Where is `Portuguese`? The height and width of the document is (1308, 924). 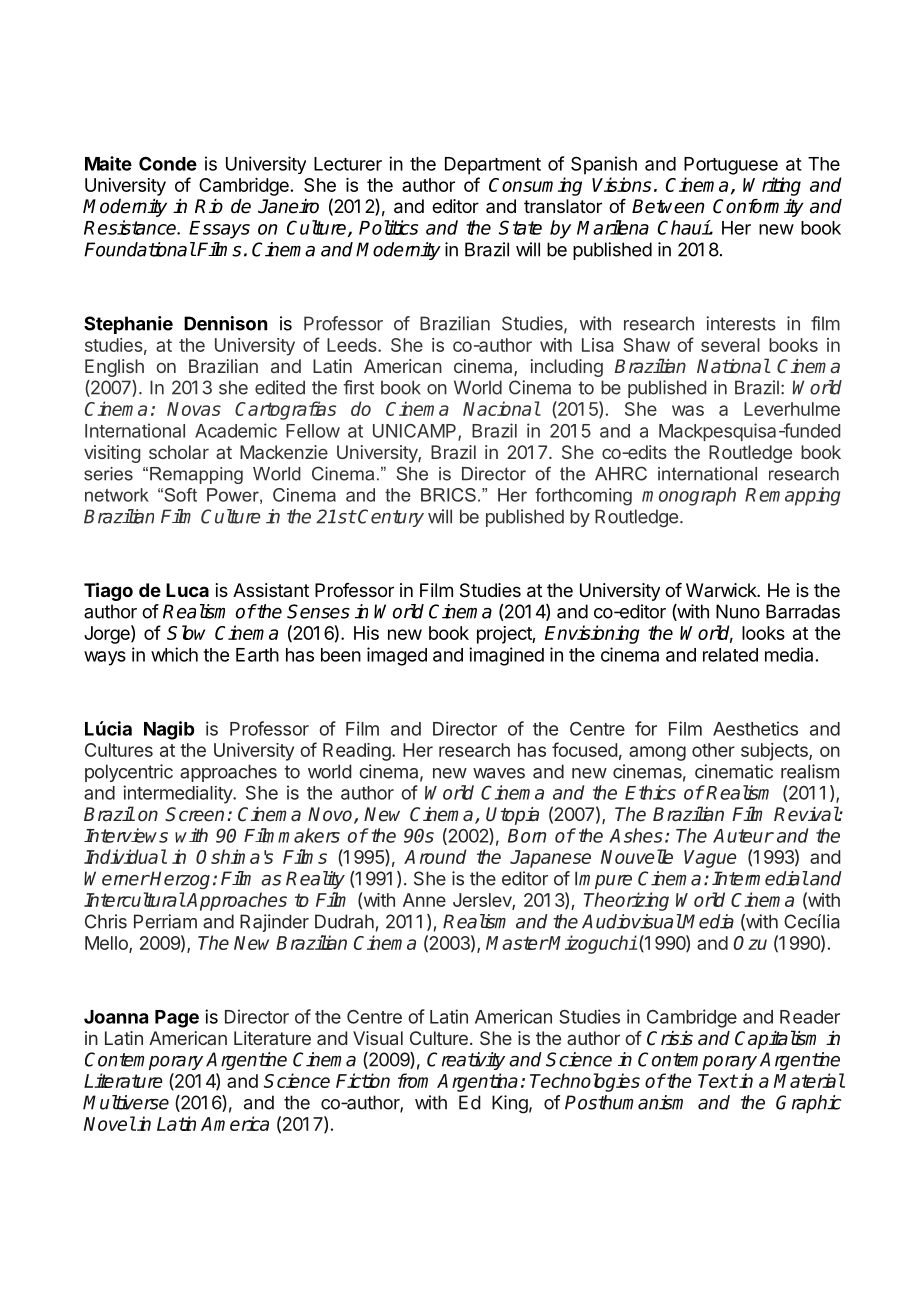
Portuguese is located at coordinates (731, 166).
